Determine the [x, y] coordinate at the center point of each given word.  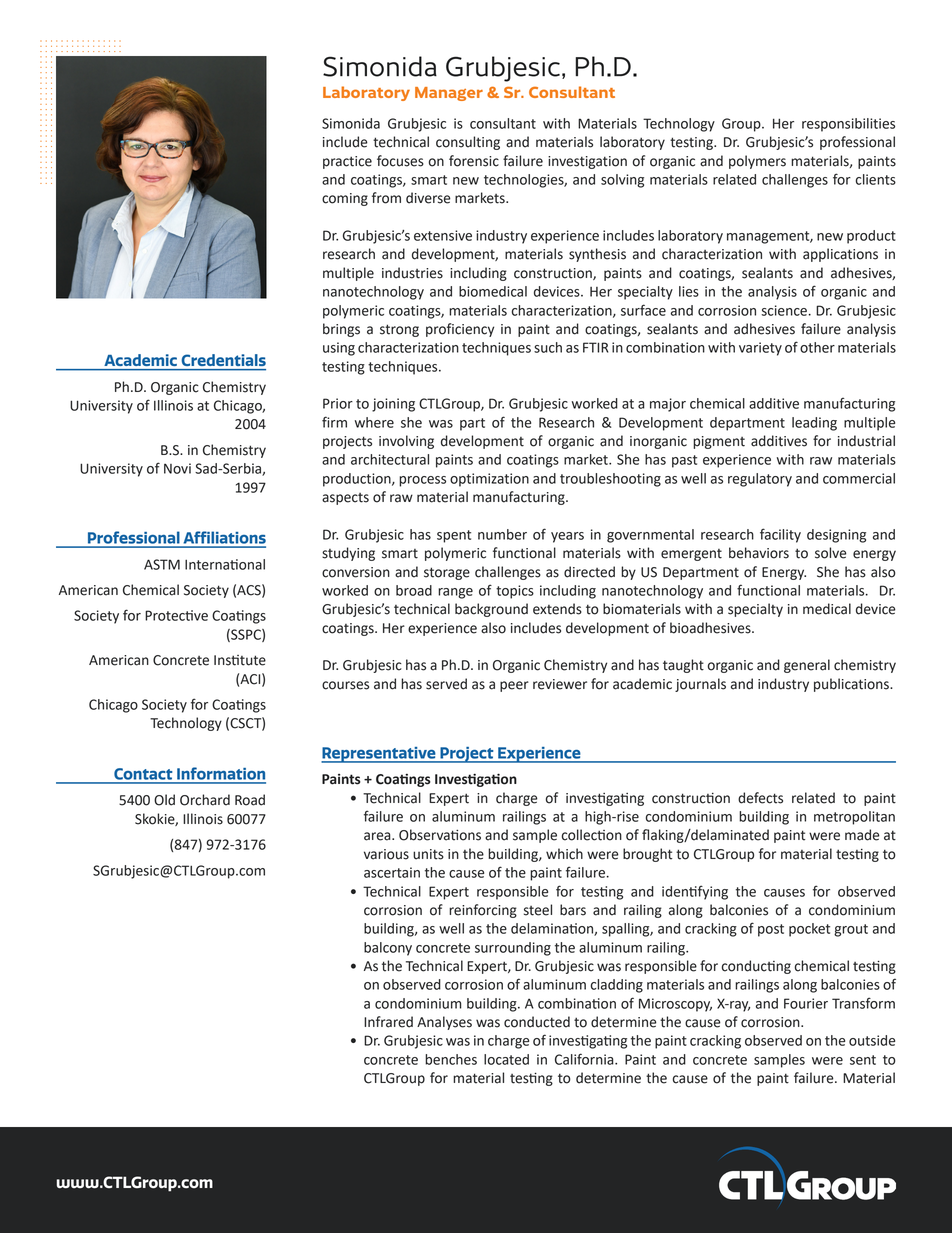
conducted [537, 1022]
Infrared [388, 1022]
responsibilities [848, 125]
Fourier [806, 1003]
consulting [468, 143]
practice [347, 162]
